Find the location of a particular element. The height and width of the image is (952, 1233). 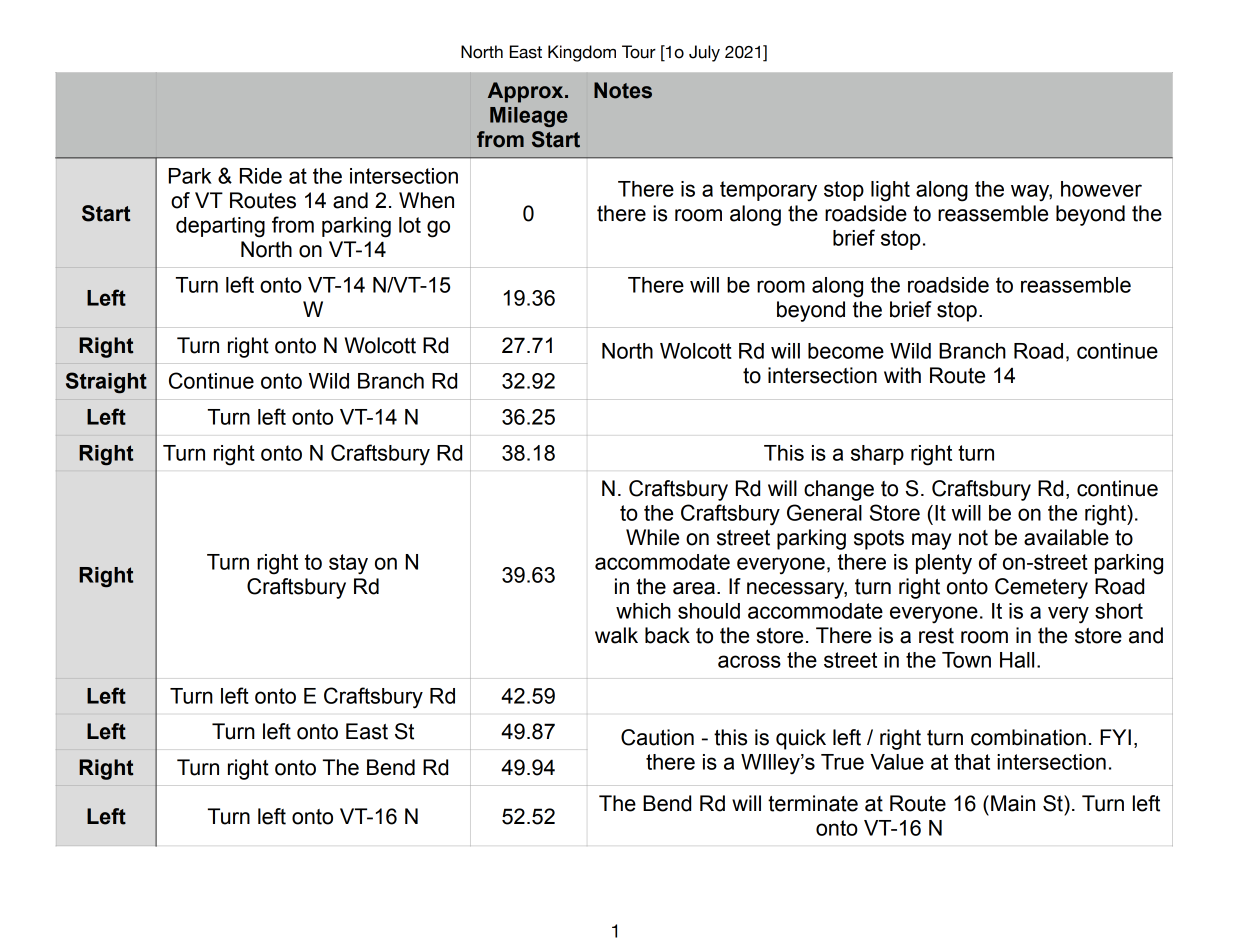

light is located at coordinates (890, 191).
